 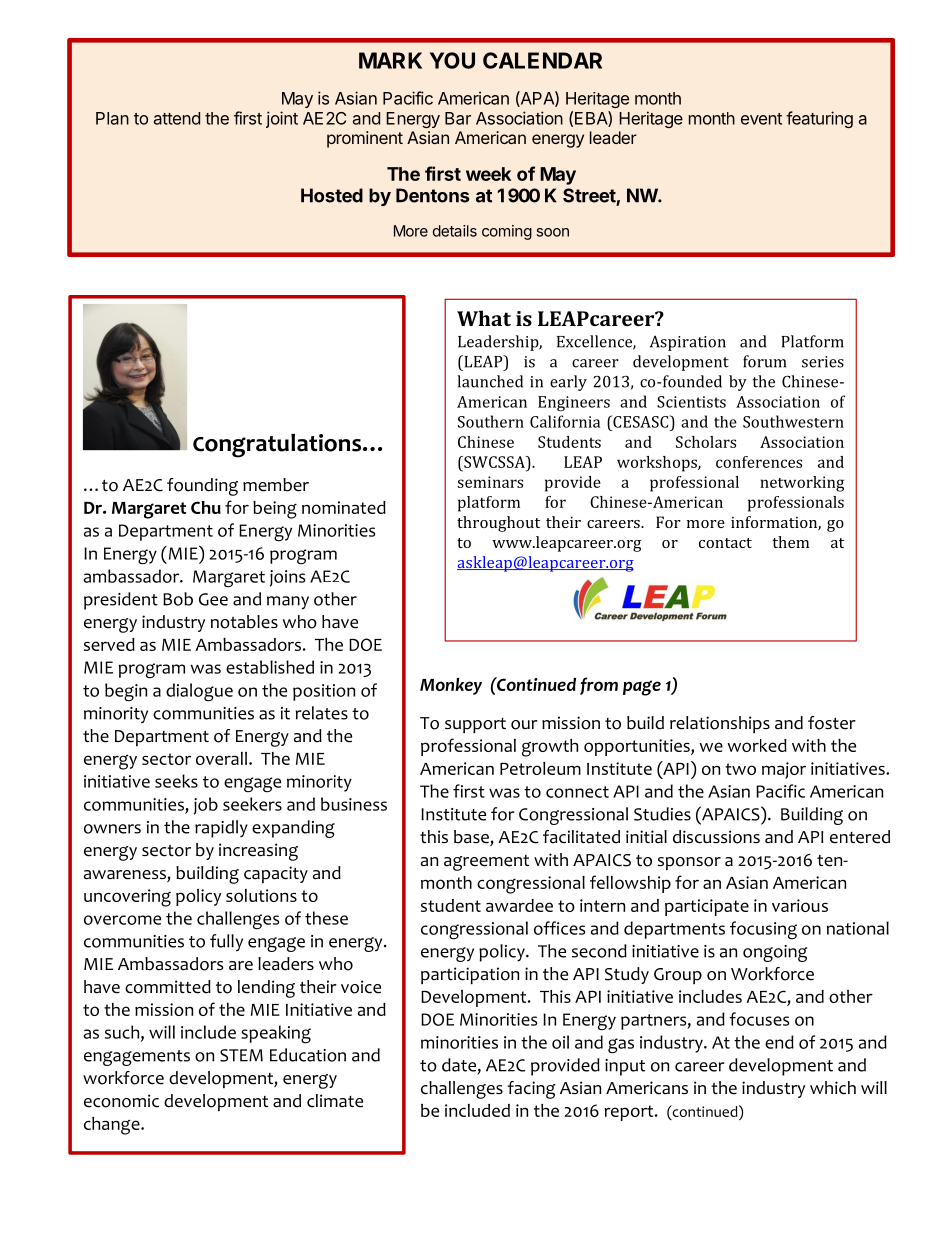 What do you see at coordinates (790, 542) in the screenshot?
I see `them` at bounding box center [790, 542].
